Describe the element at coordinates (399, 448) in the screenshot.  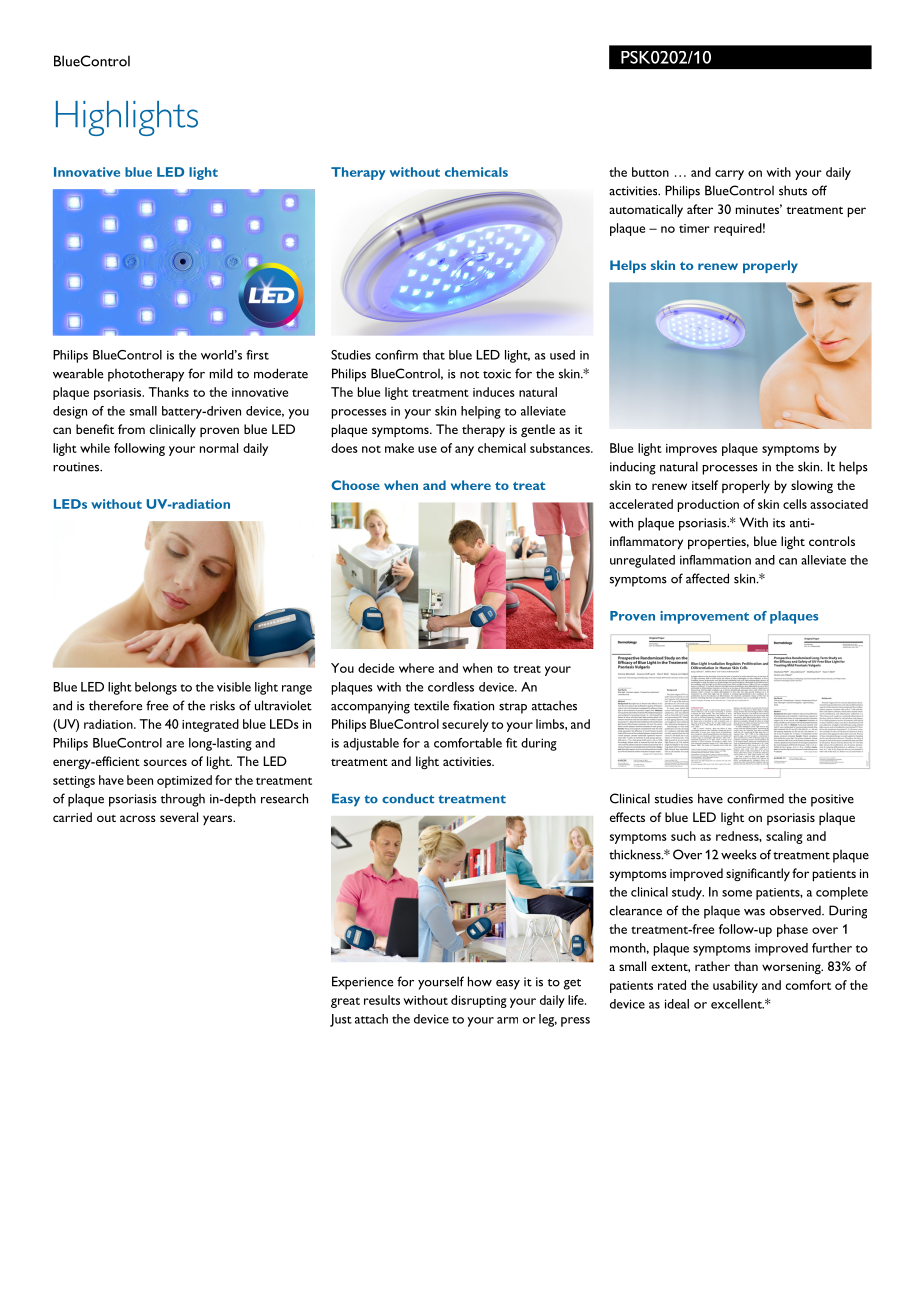
I see `make` at that location.
